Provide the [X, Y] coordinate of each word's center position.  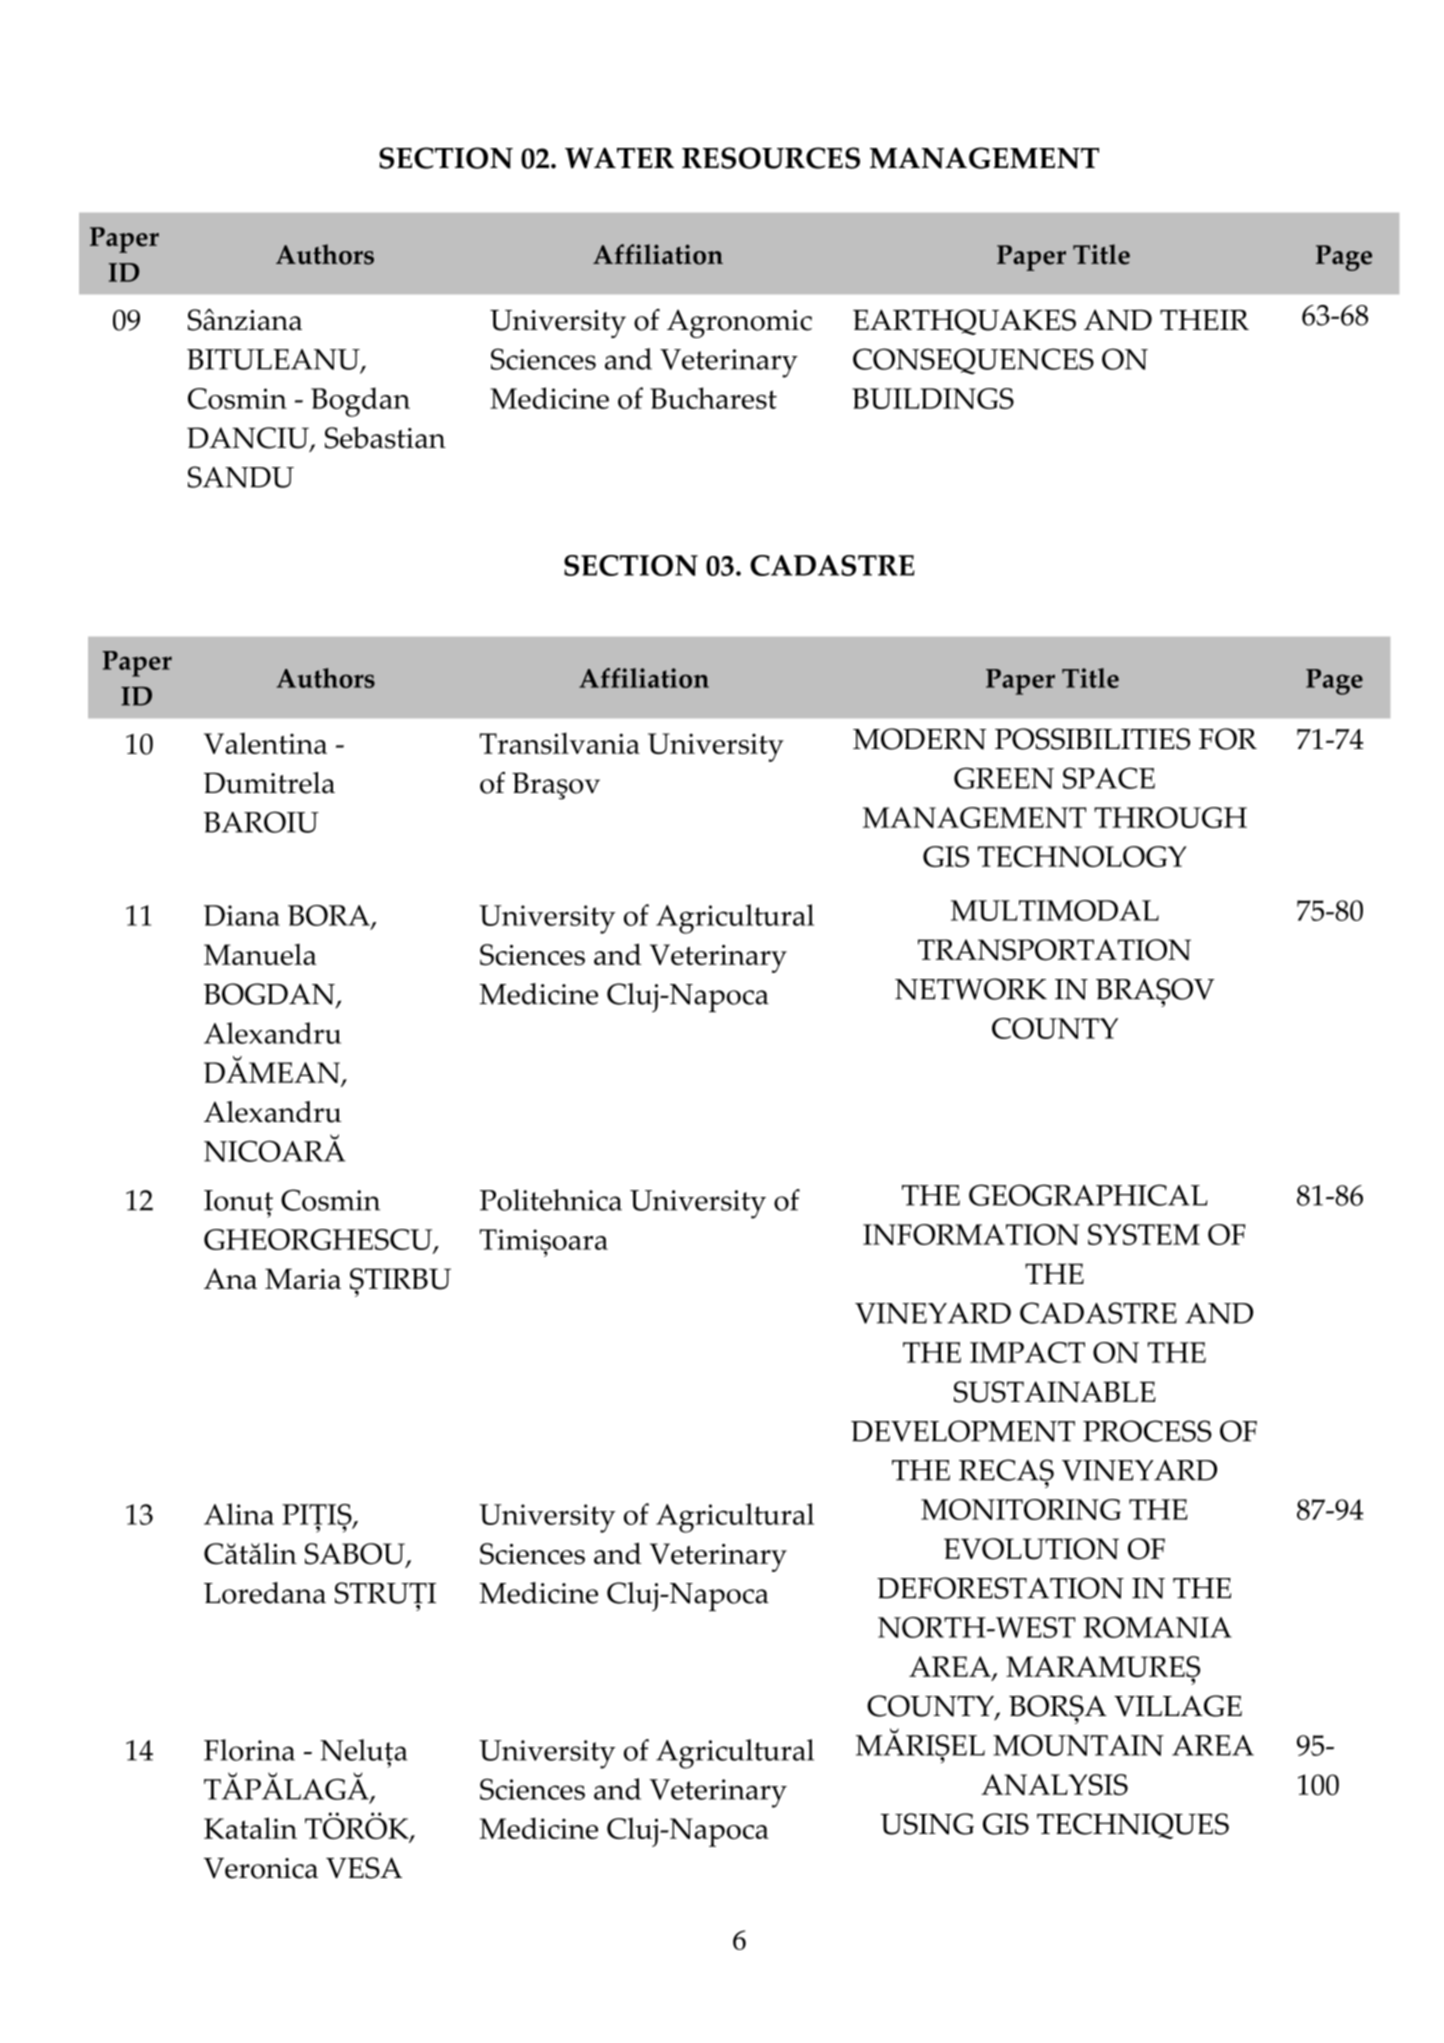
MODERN [919, 739]
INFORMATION [971, 1234]
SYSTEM [1144, 1234]
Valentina [265, 743]
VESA [364, 1868]
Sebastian [385, 438]
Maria [303, 1278]
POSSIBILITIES [1092, 739]
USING [927, 1824]
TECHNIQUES [1133, 1826]
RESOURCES [771, 158]
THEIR [1204, 320]
